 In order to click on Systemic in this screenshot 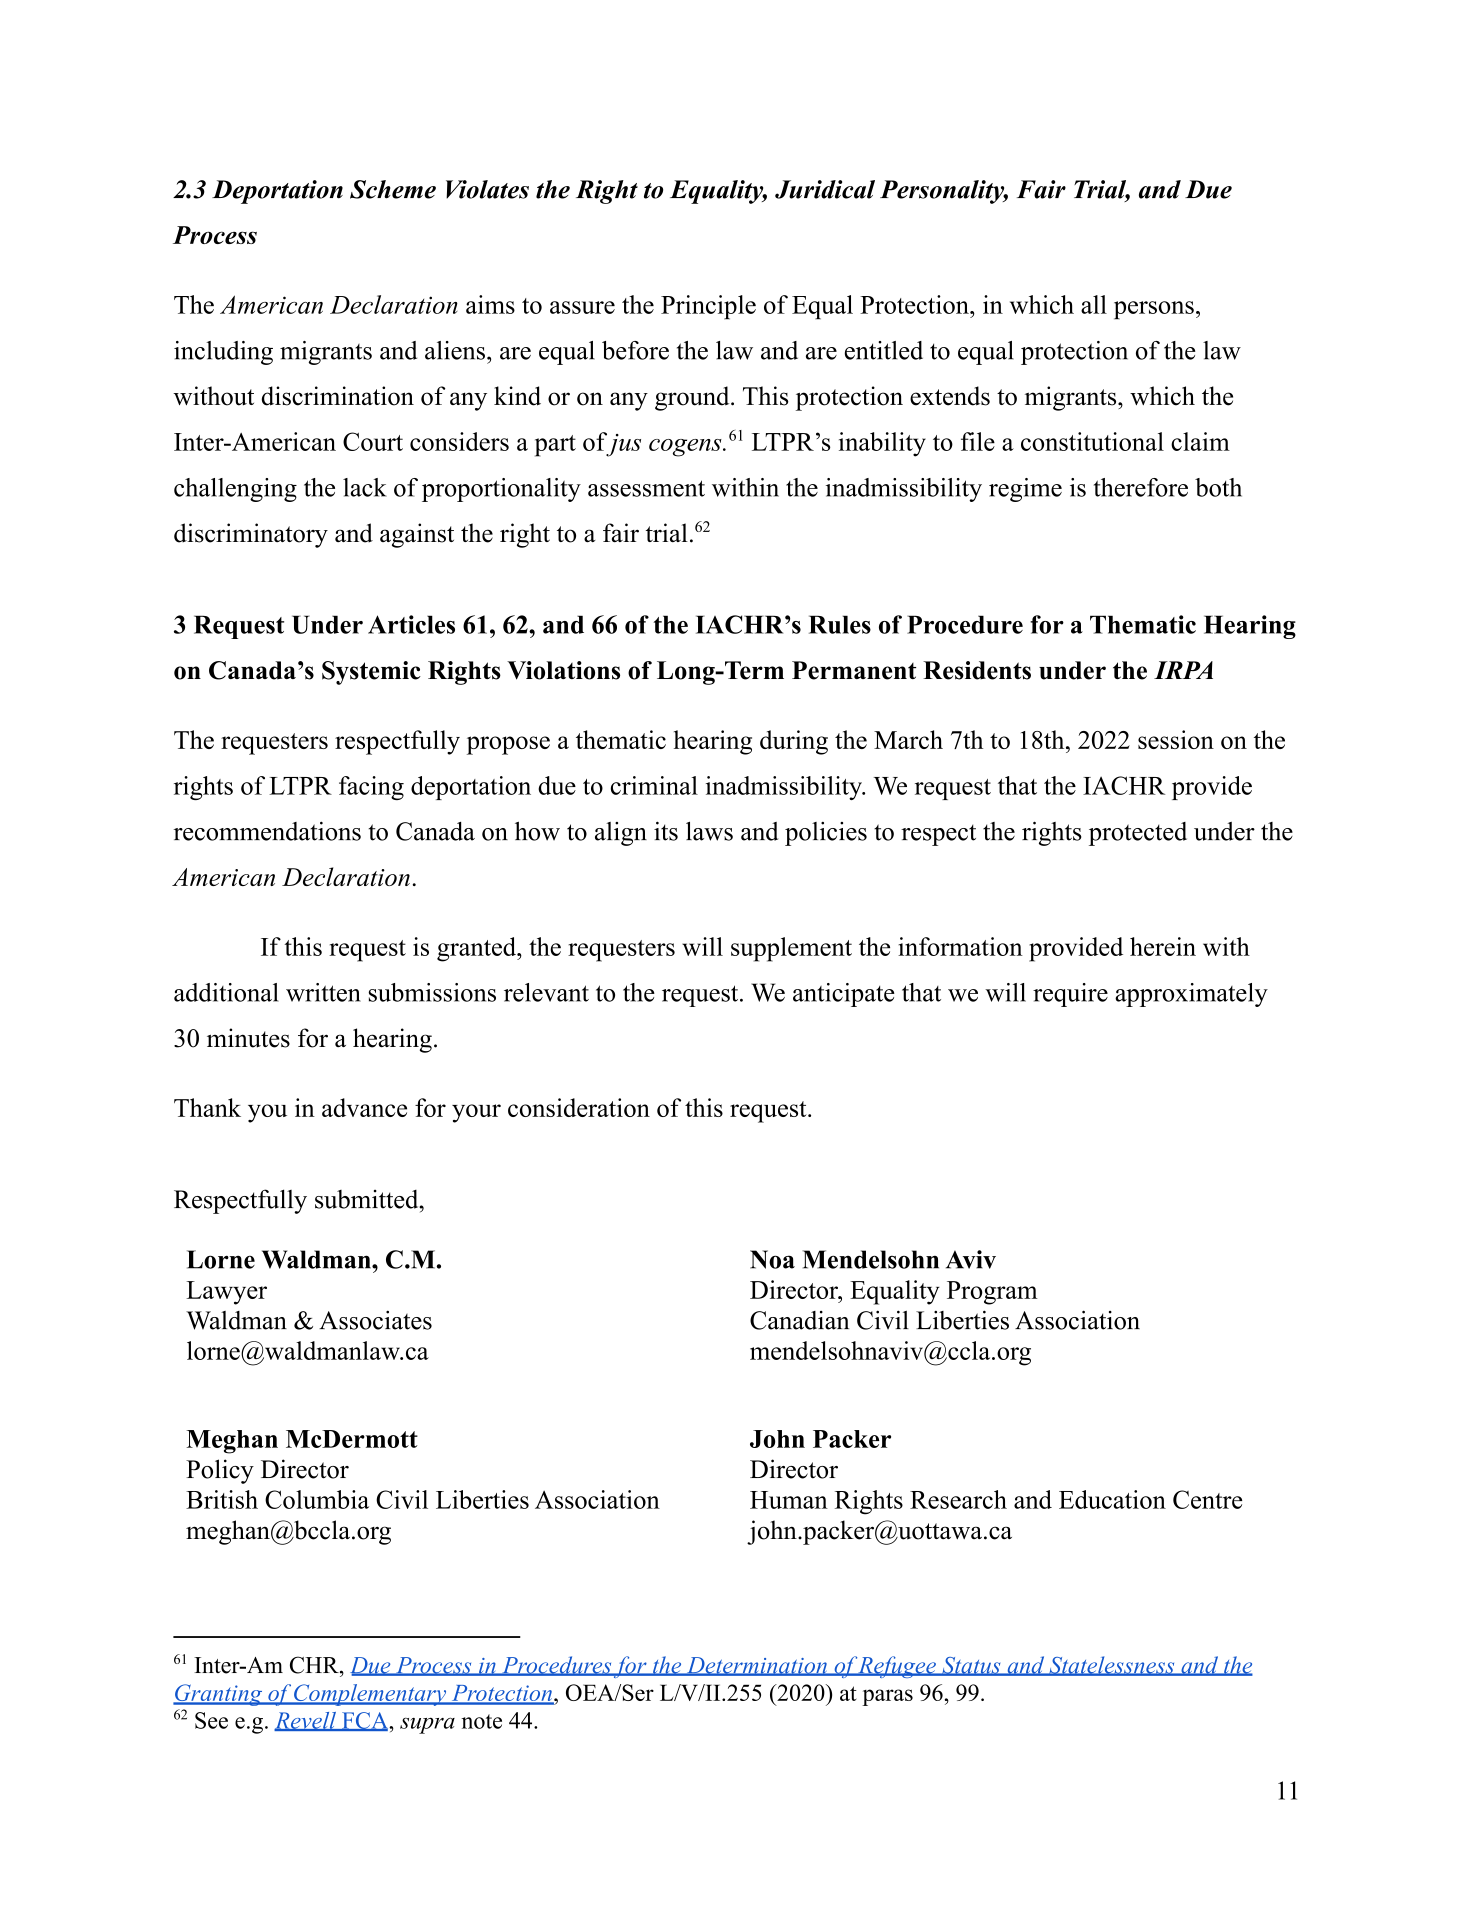, I will do `click(371, 673)`.
